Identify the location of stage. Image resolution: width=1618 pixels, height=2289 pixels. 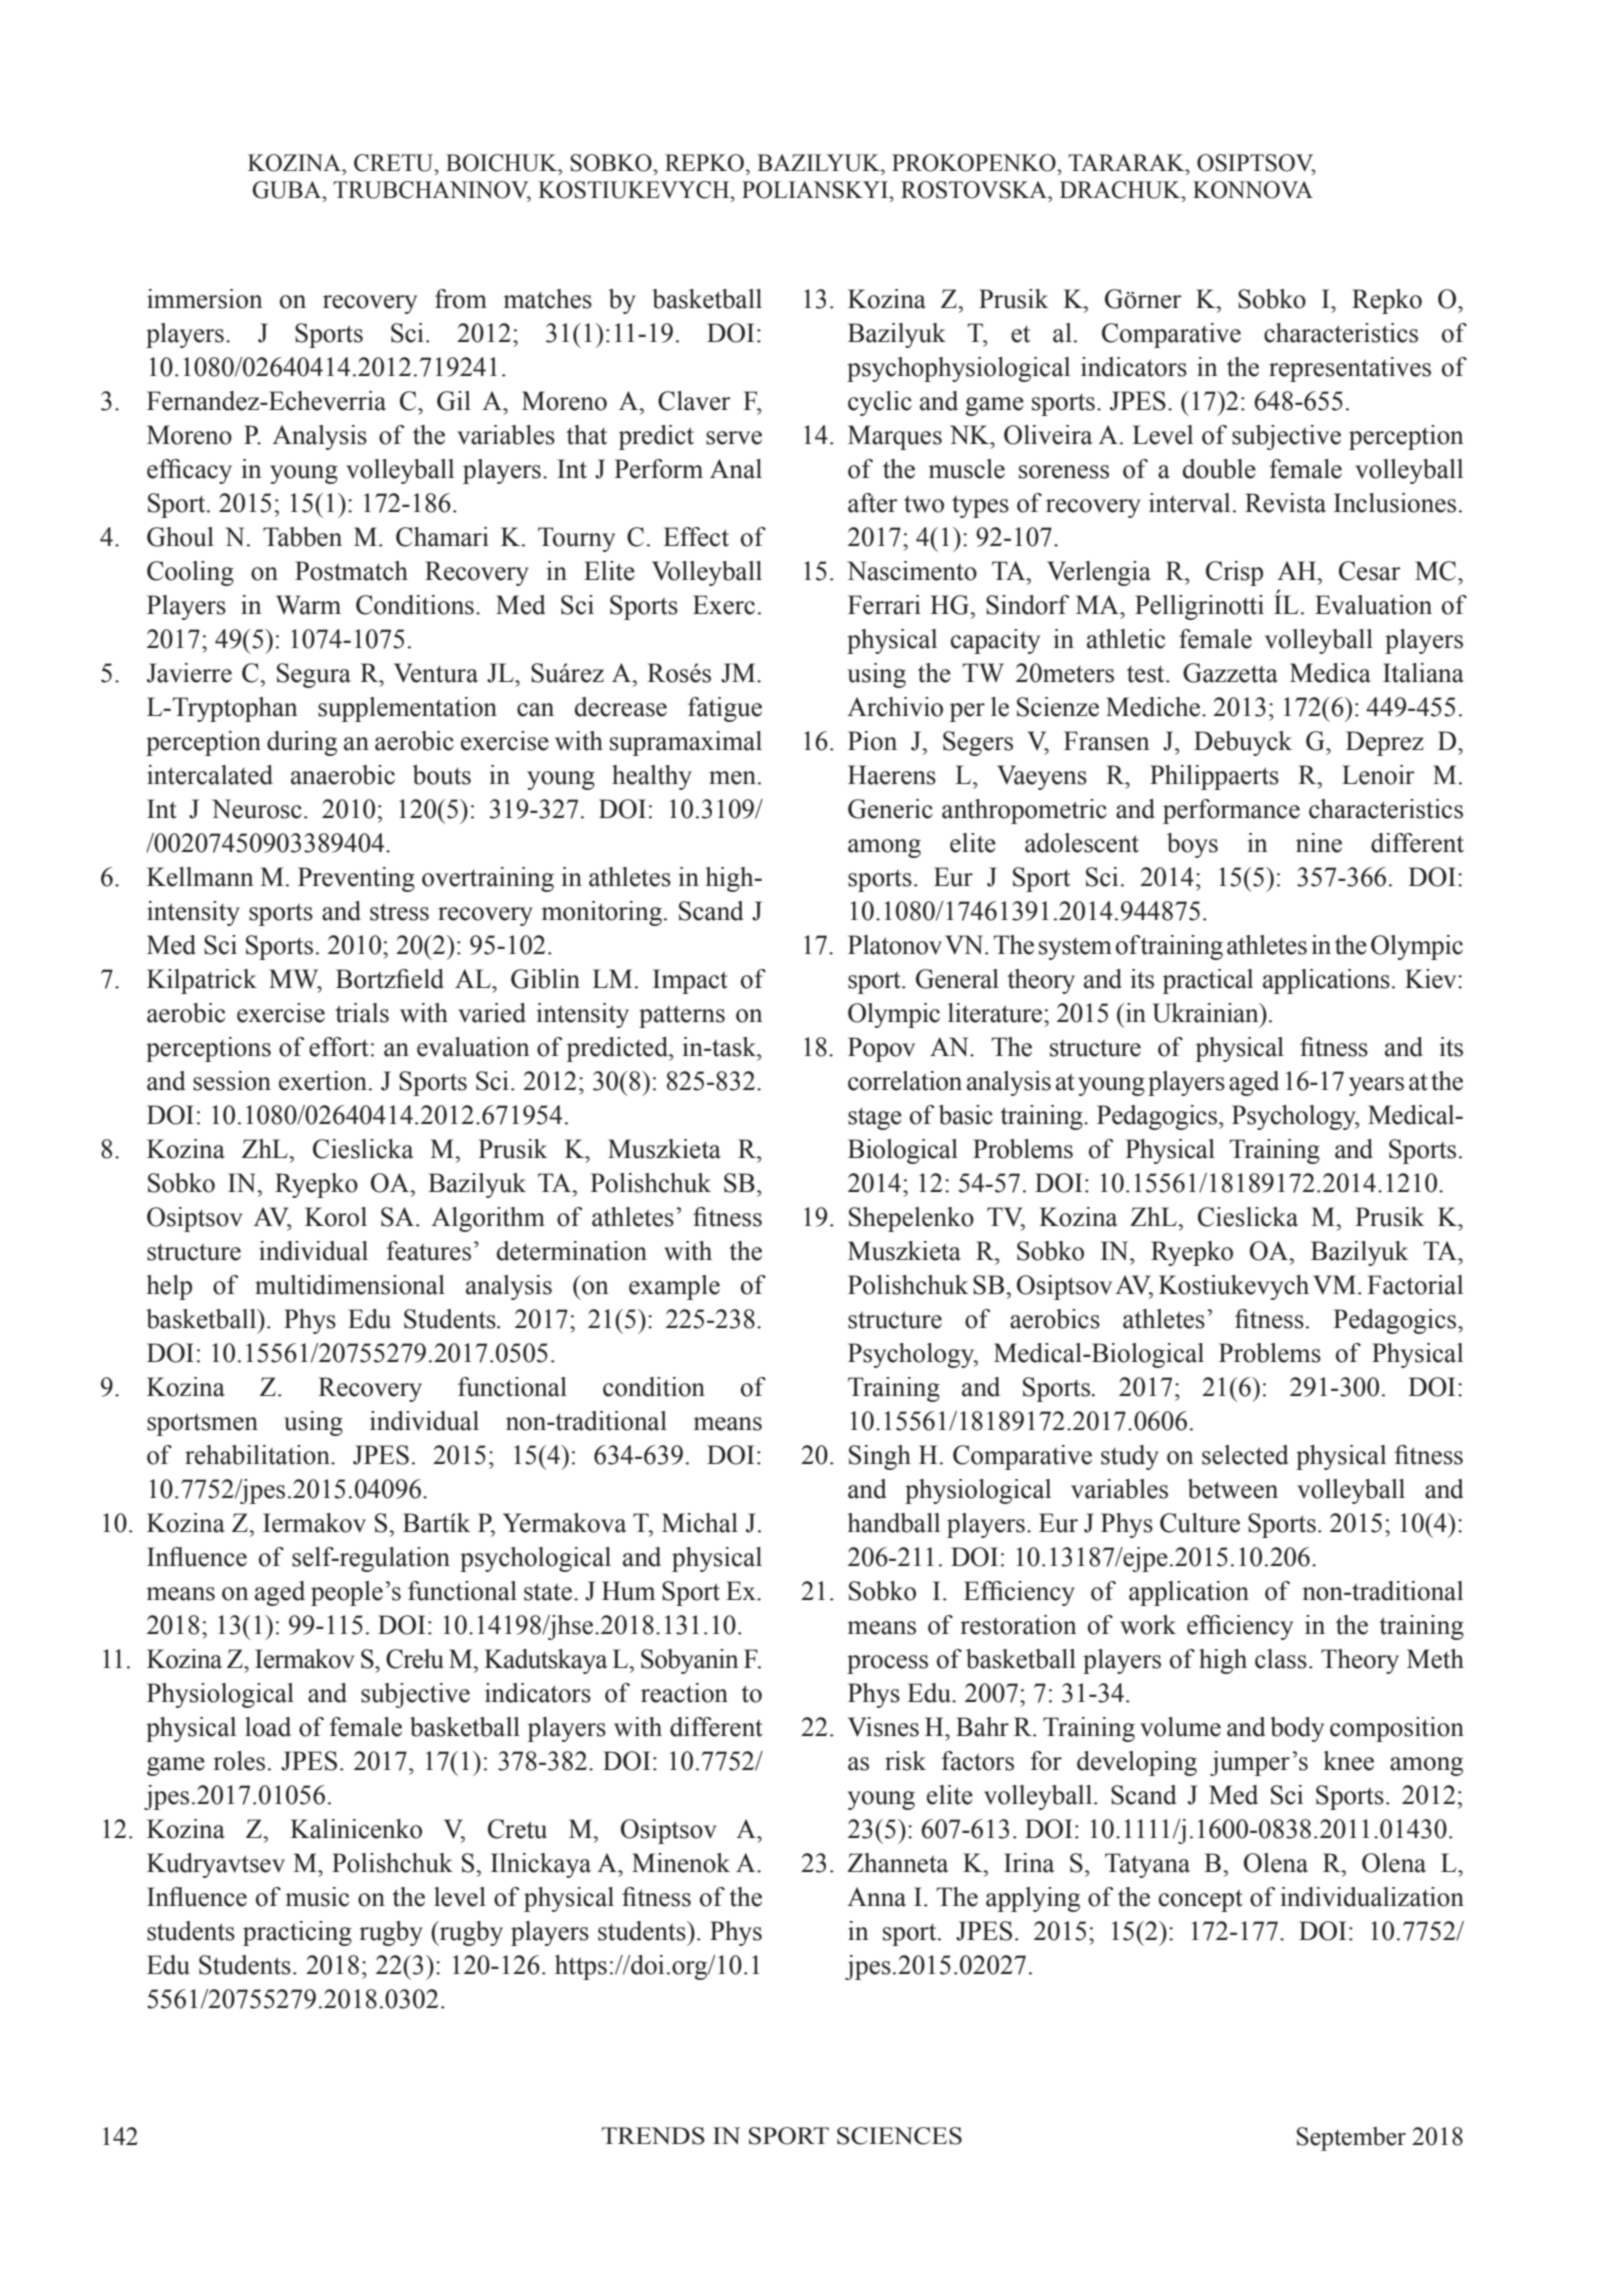
(875, 1118).
